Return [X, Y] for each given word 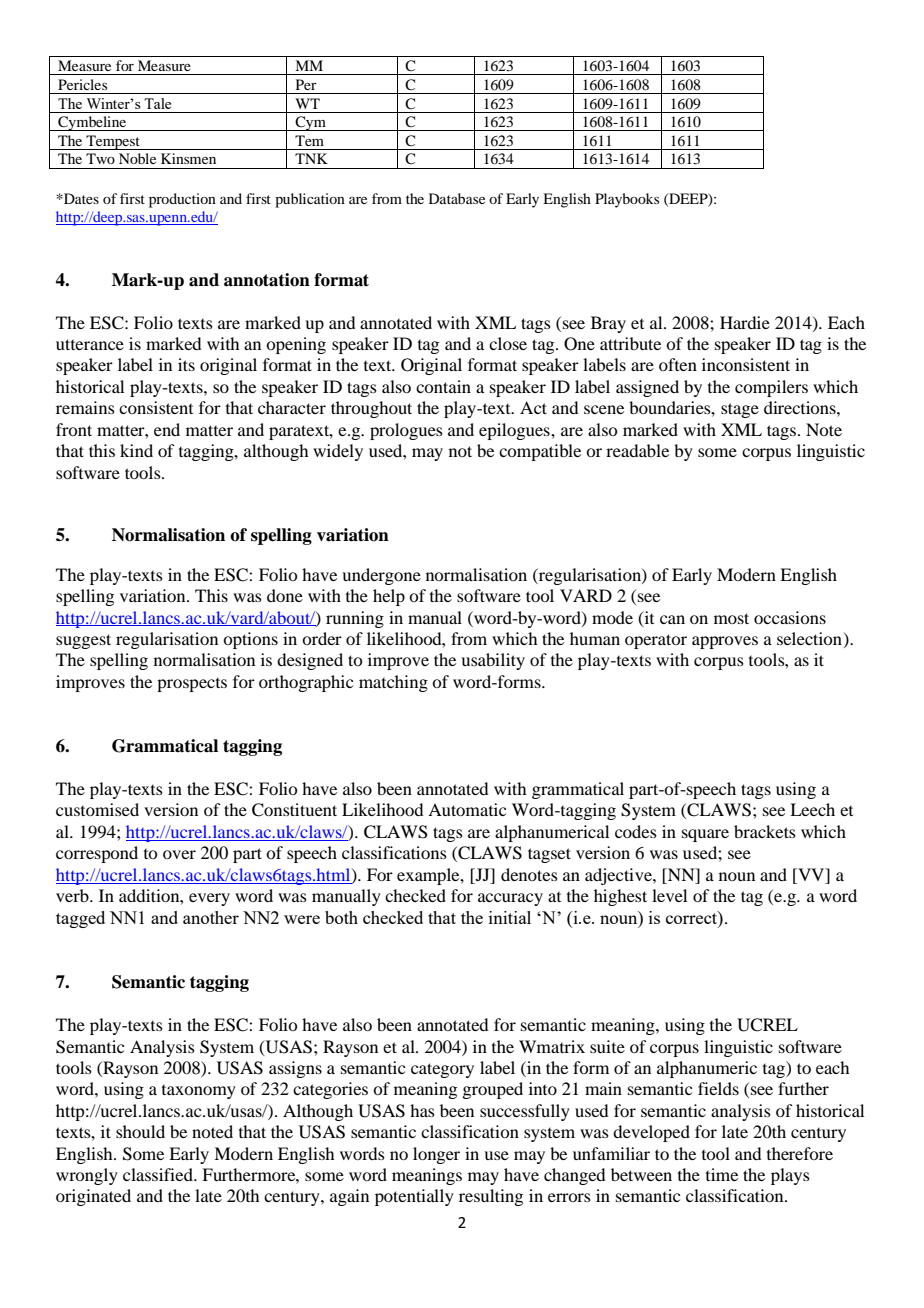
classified [159, 1174]
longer [436, 1155]
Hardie [745, 322]
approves [725, 642]
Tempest [113, 142]
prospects [192, 685]
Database [457, 198]
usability [493, 661]
